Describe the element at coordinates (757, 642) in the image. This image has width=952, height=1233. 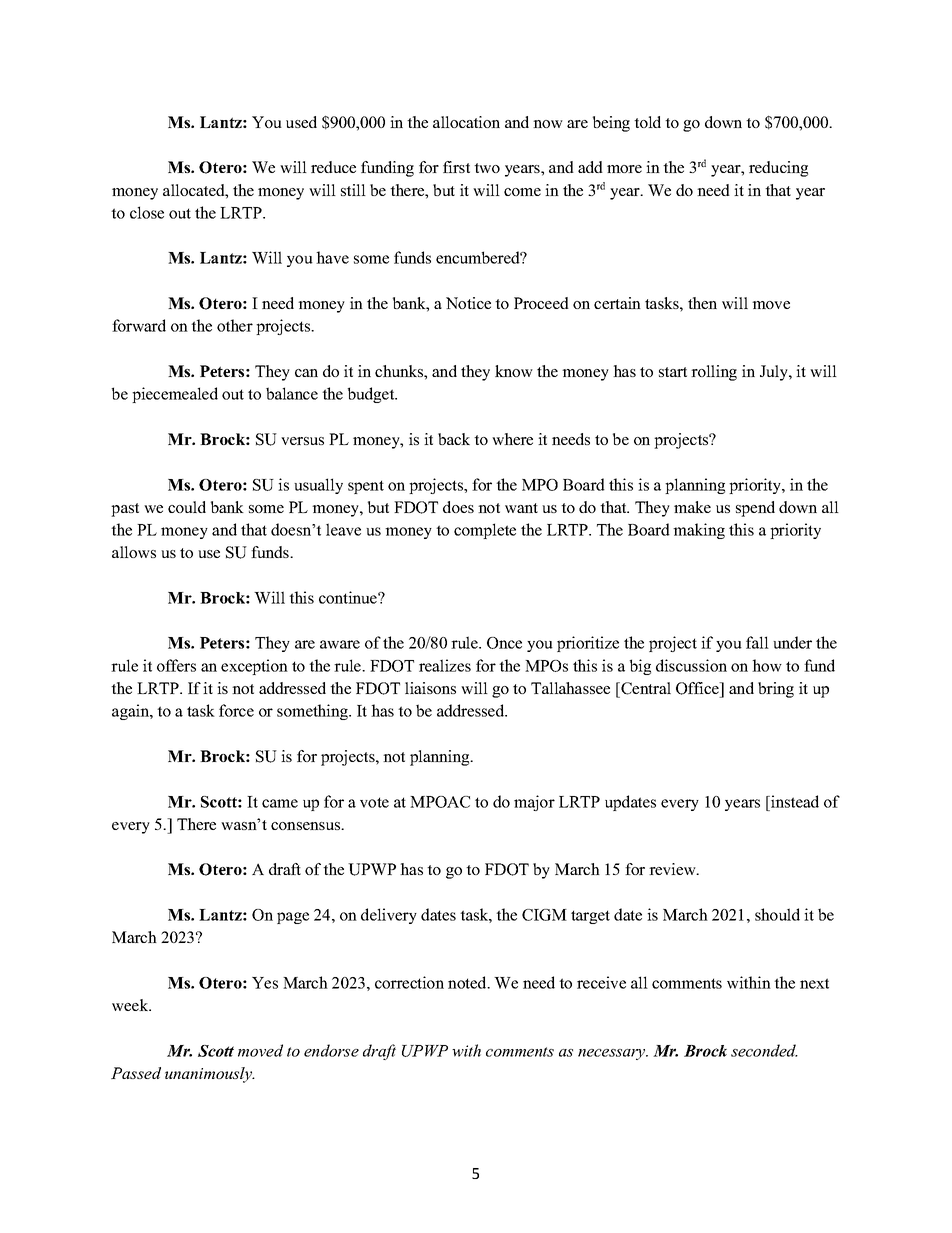
I see `fall` at that location.
